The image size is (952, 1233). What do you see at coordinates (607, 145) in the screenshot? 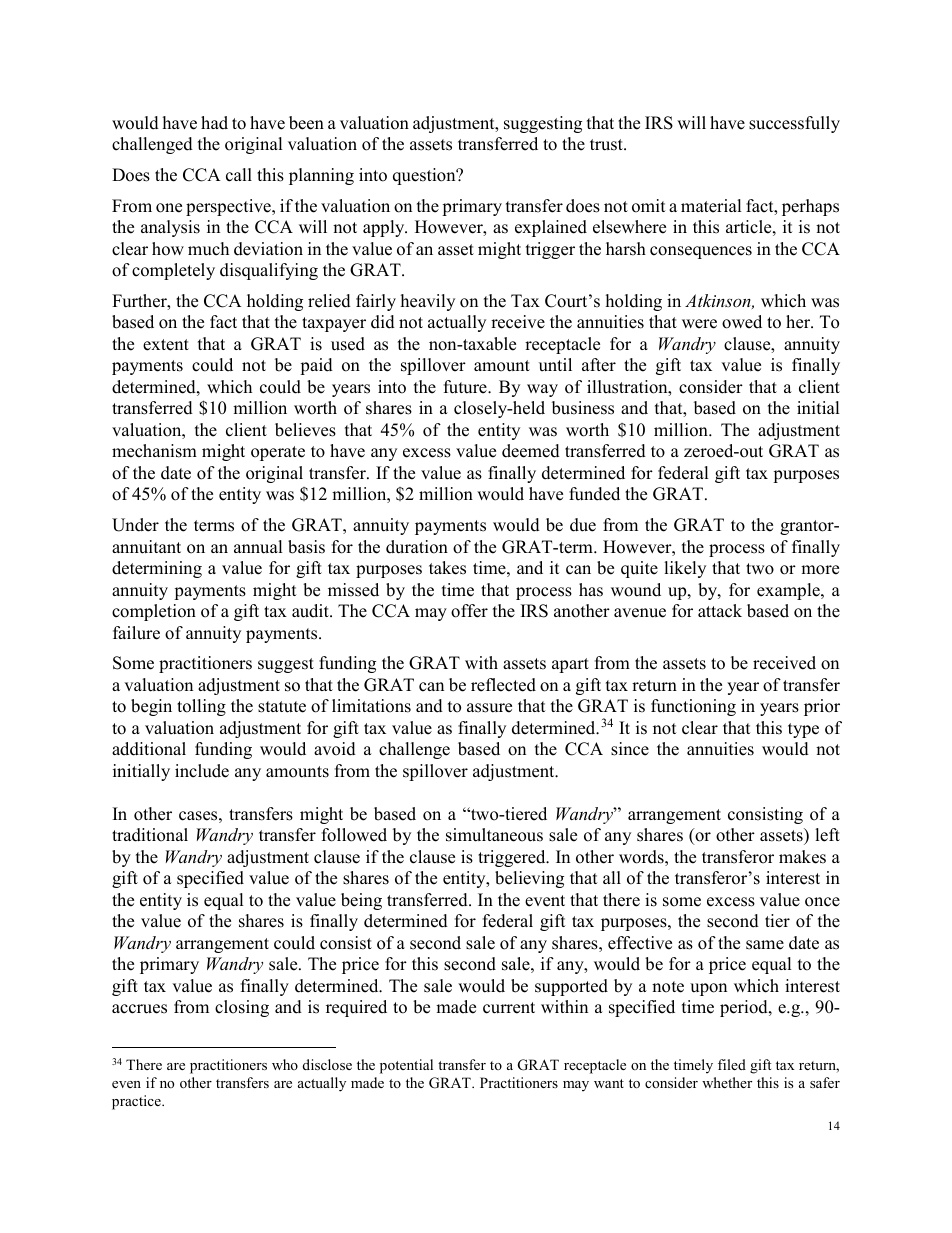
I see `trust` at bounding box center [607, 145].
